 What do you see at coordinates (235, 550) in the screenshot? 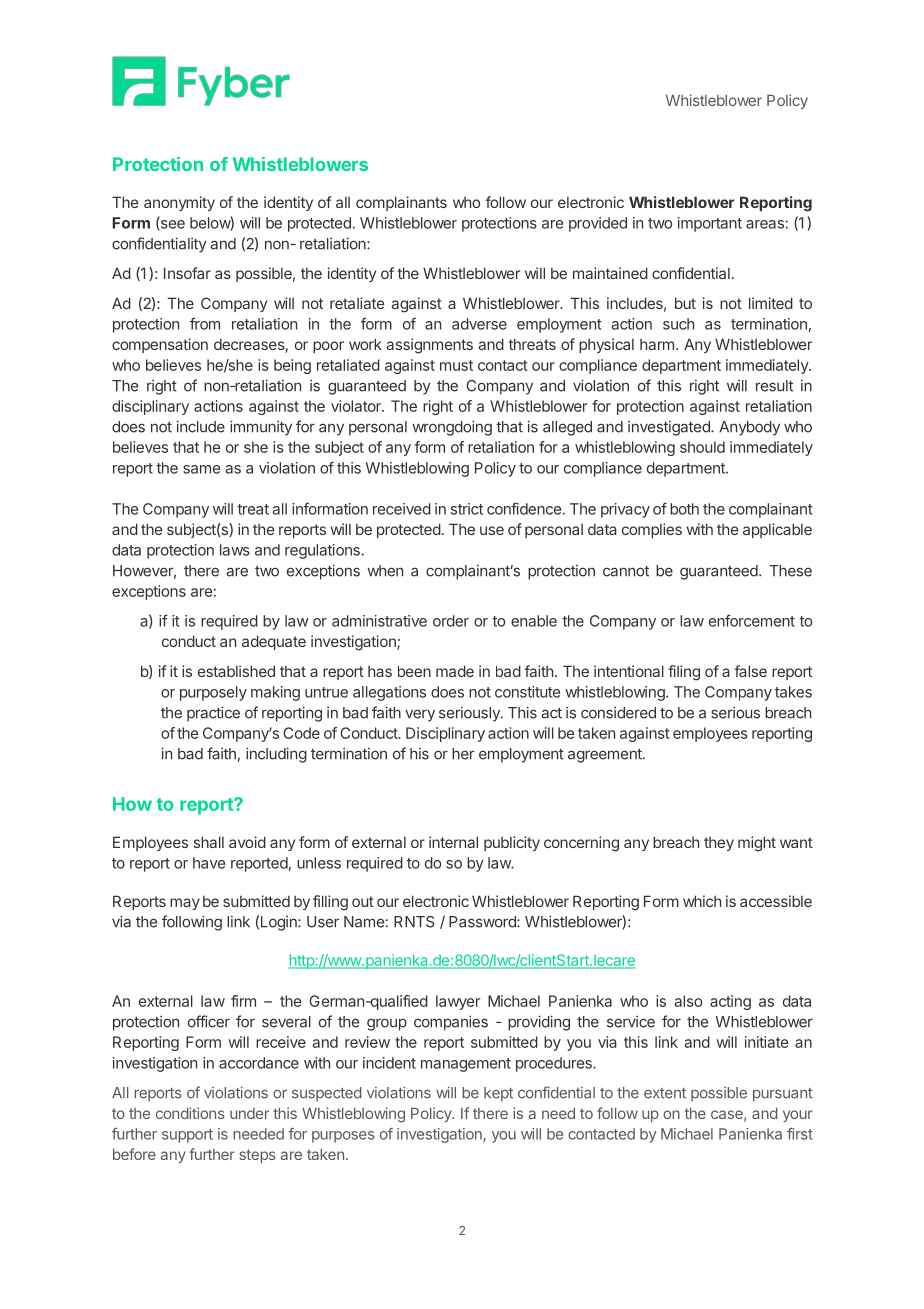
I see `laws` at bounding box center [235, 550].
